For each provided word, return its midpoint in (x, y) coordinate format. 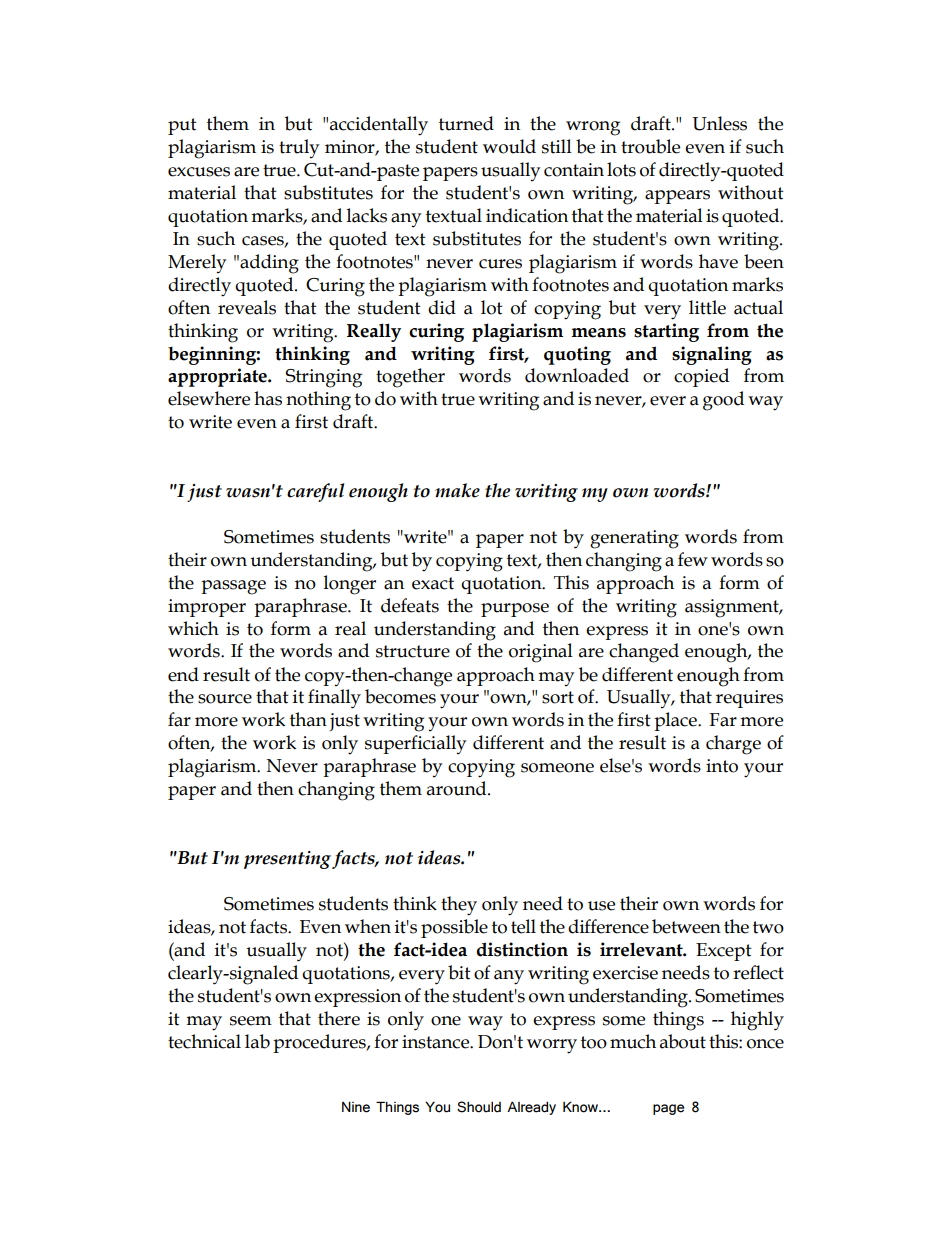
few (693, 559)
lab (257, 1041)
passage (233, 587)
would (509, 146)
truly (299, 148)
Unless (719, 123)
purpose (515, 610)
